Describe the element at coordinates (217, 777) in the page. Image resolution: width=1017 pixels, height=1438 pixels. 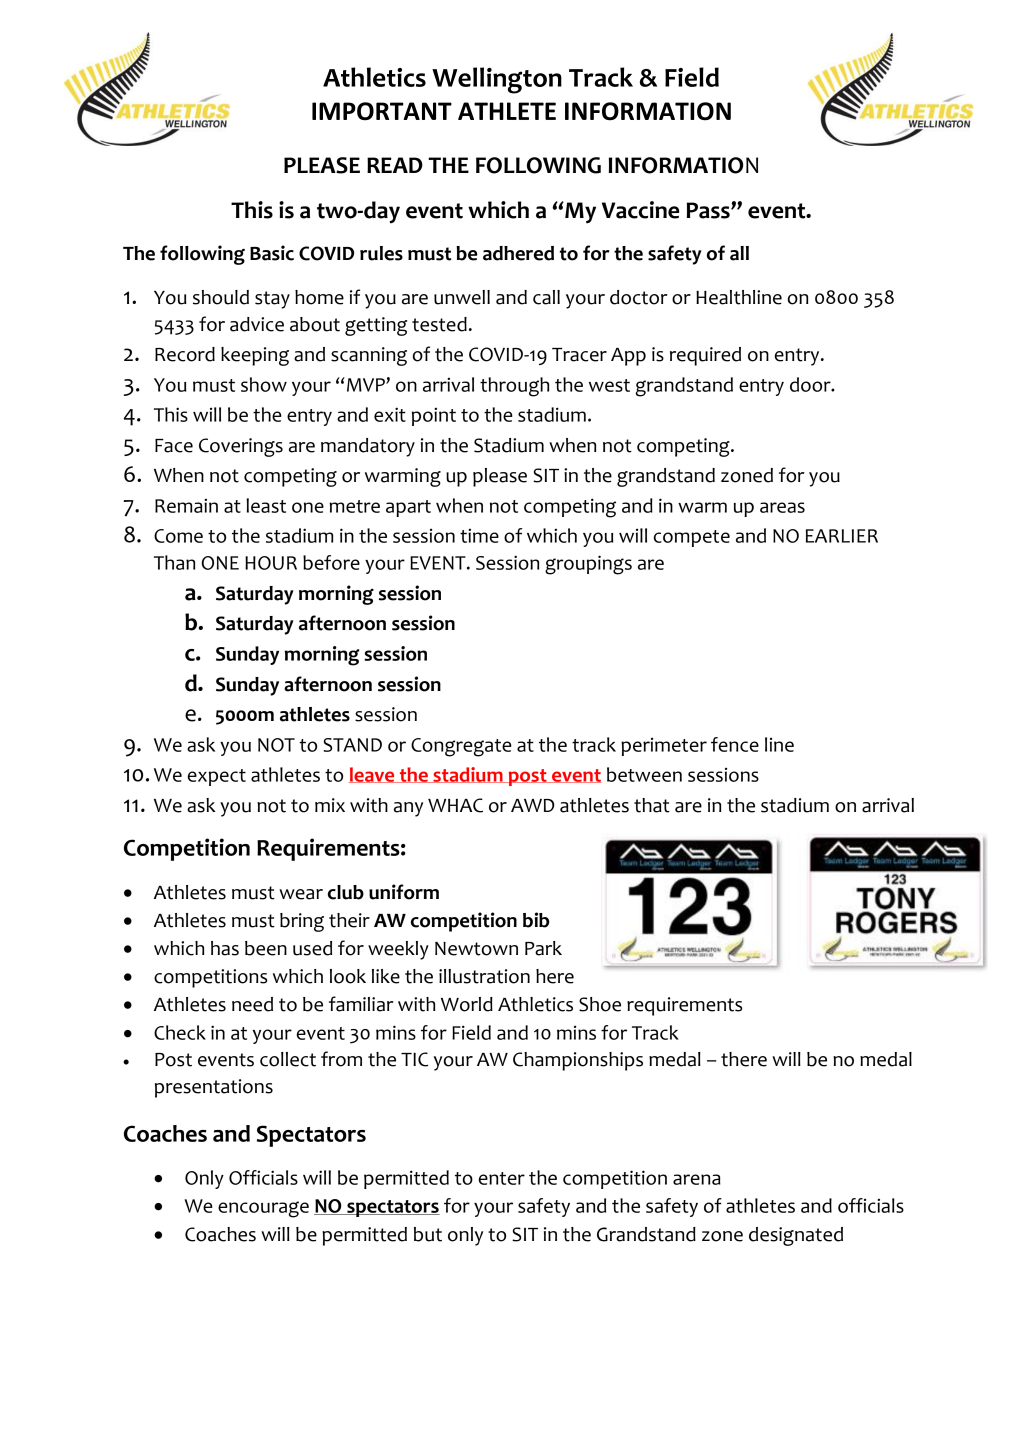
I see `expect` at that location.
